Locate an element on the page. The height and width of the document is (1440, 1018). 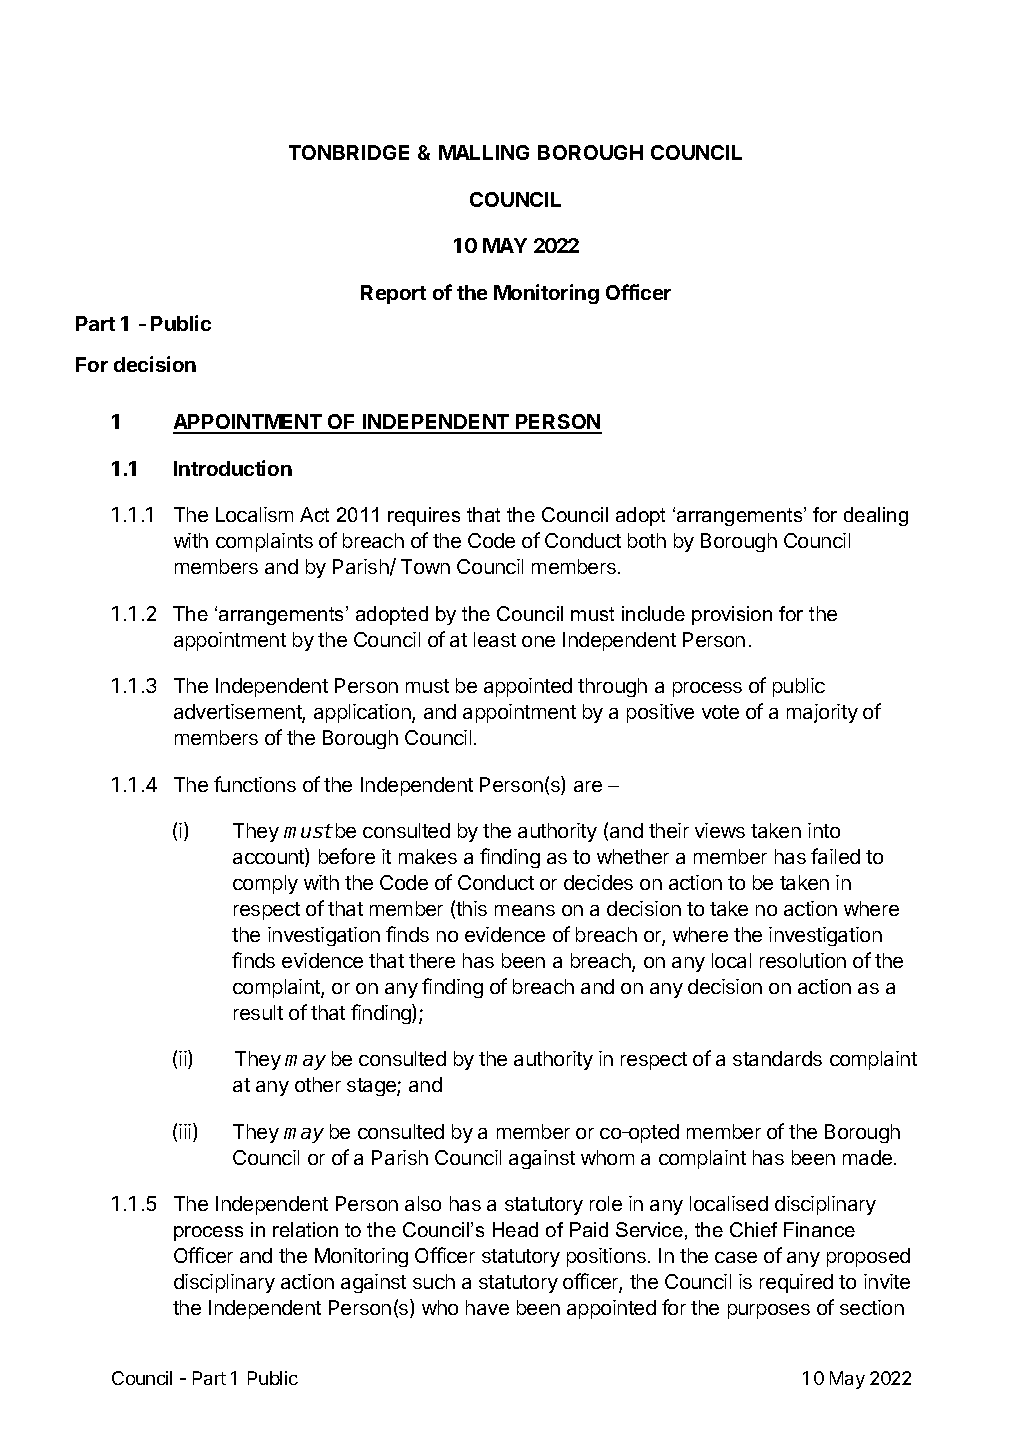
Report is located at coordinates (393, 294).
